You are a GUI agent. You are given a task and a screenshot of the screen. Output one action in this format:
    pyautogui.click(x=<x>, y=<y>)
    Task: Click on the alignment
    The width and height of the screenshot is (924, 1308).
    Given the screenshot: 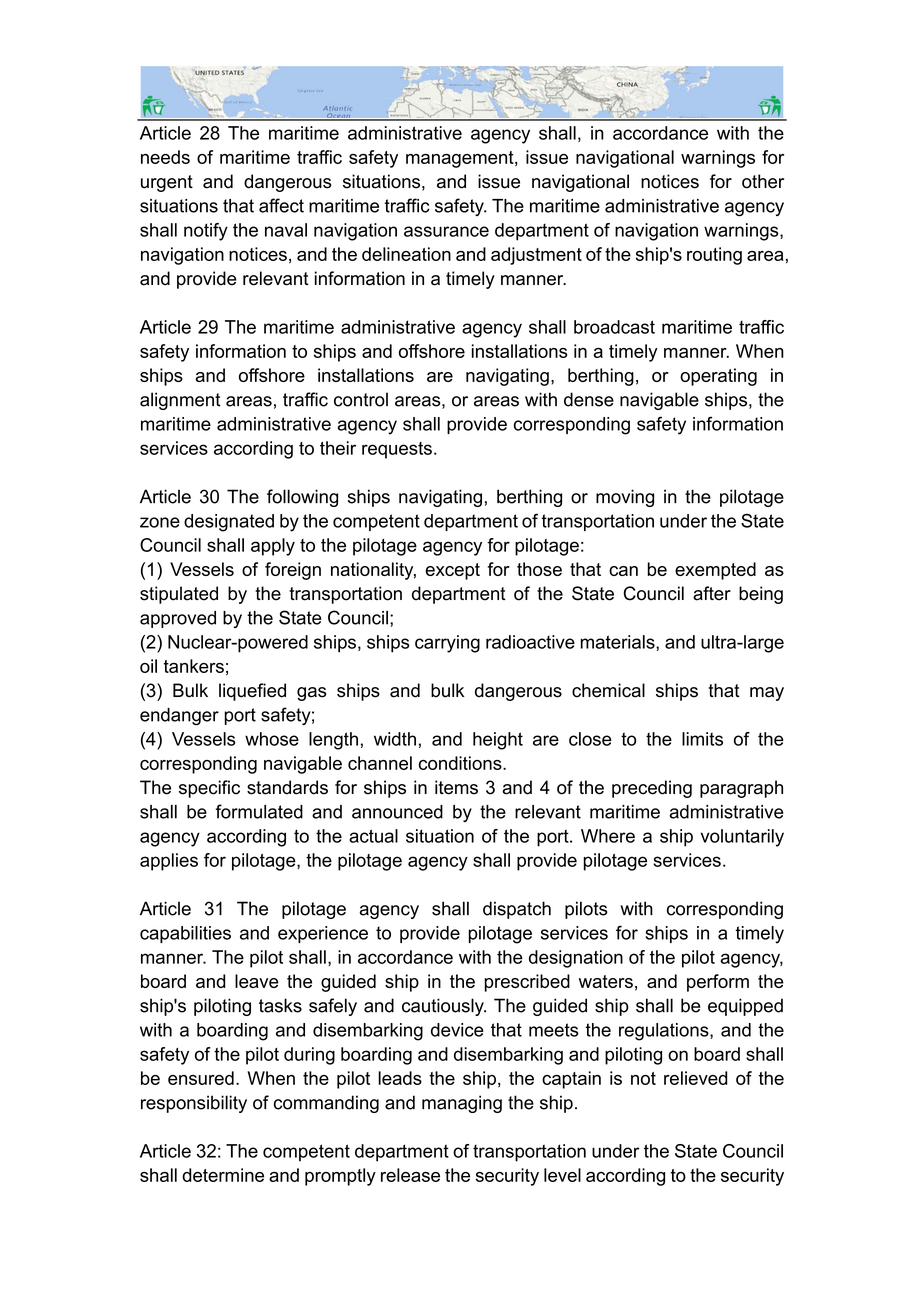 What is the action you would take?
    pyautogui.click(x=180, y=401)
